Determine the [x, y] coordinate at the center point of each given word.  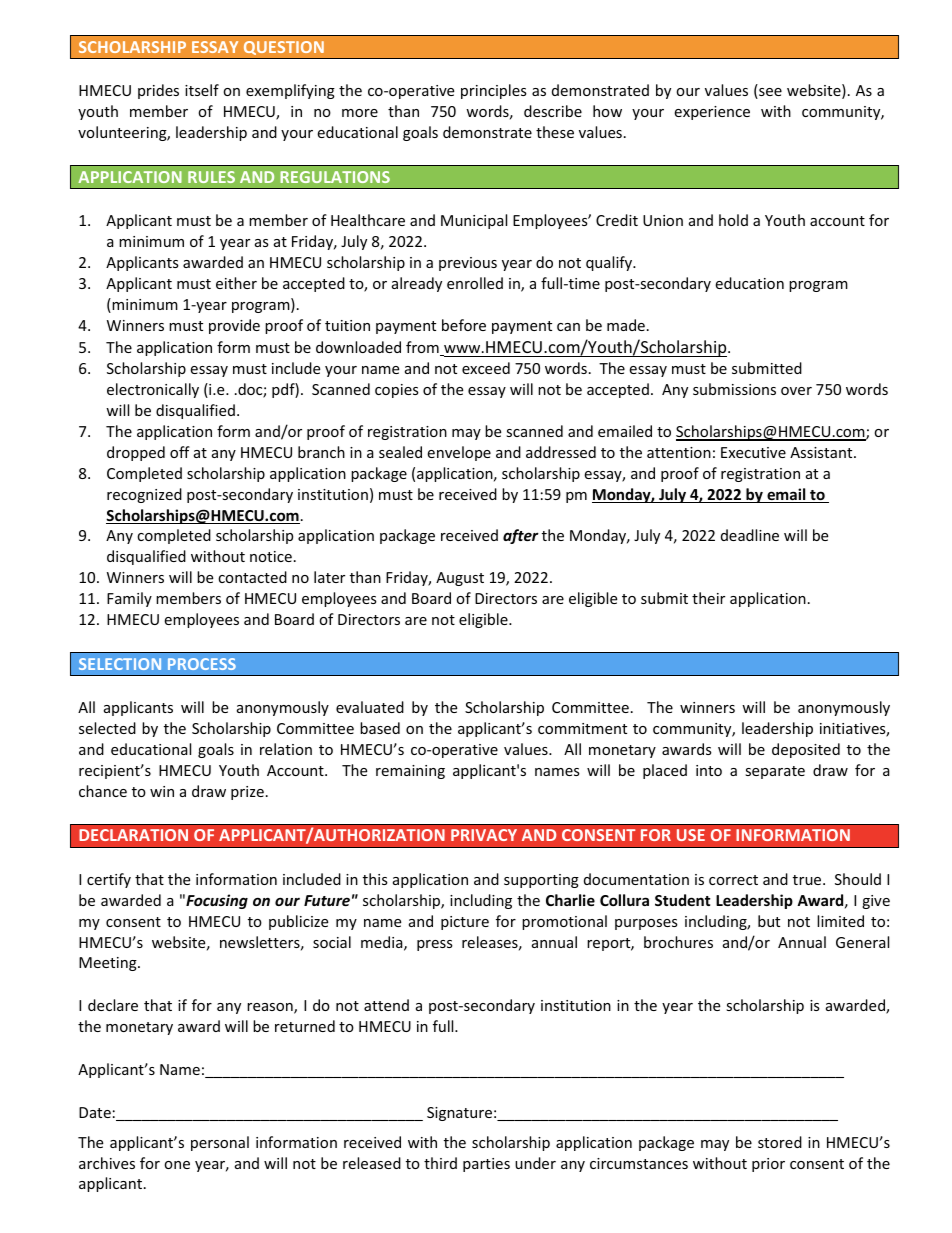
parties [486, 1165]
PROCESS [202, 664]
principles [494, 91]
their [708, 598]
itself [202, 90]
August [460, 579]
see [769, 93]
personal [220, 1143]
